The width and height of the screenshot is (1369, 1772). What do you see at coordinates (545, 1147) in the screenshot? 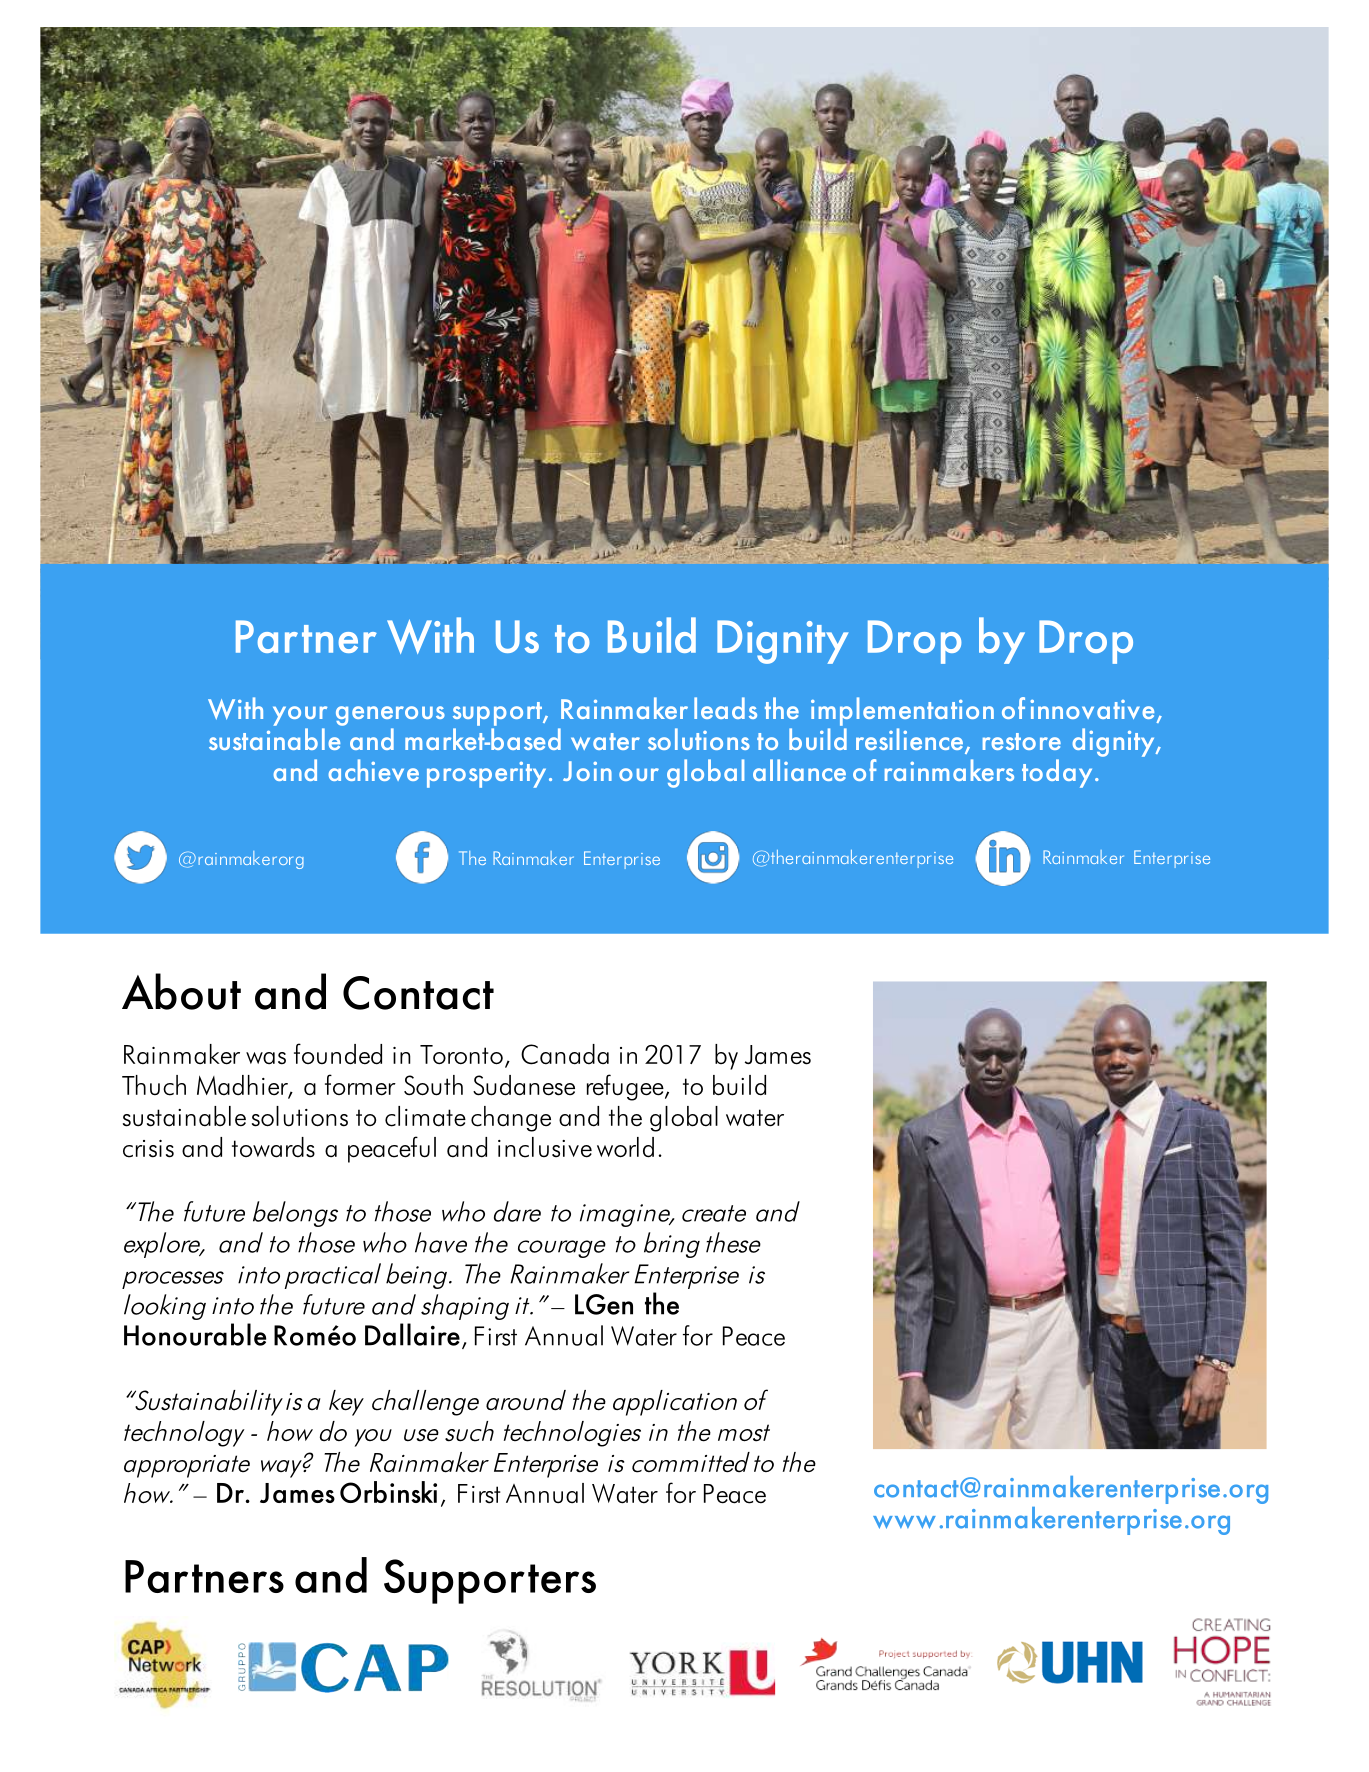
I see `inclusive` at bounding box center [545, 1147].
